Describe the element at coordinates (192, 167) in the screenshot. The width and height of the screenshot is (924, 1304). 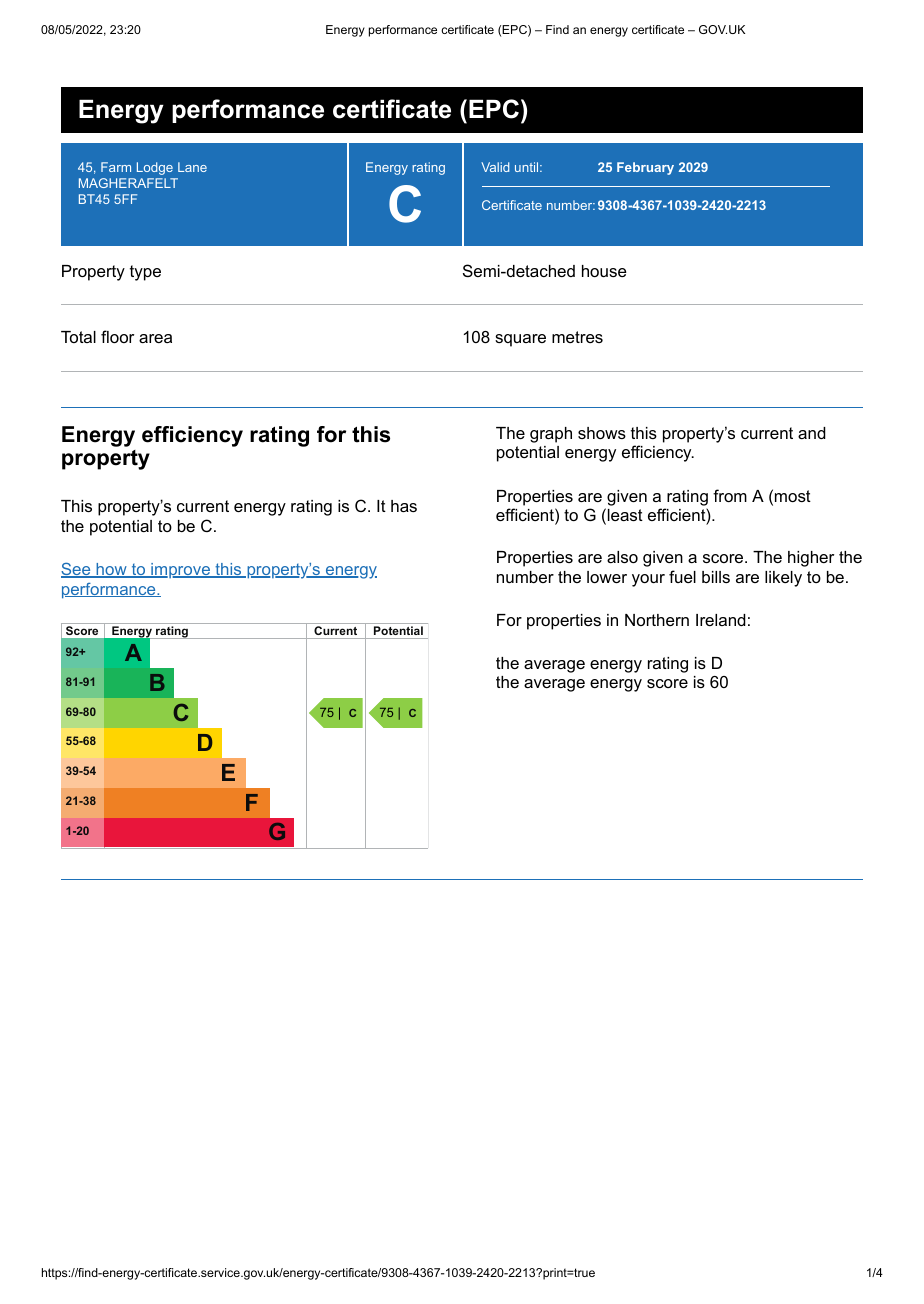
I see `Lane` at that location.
